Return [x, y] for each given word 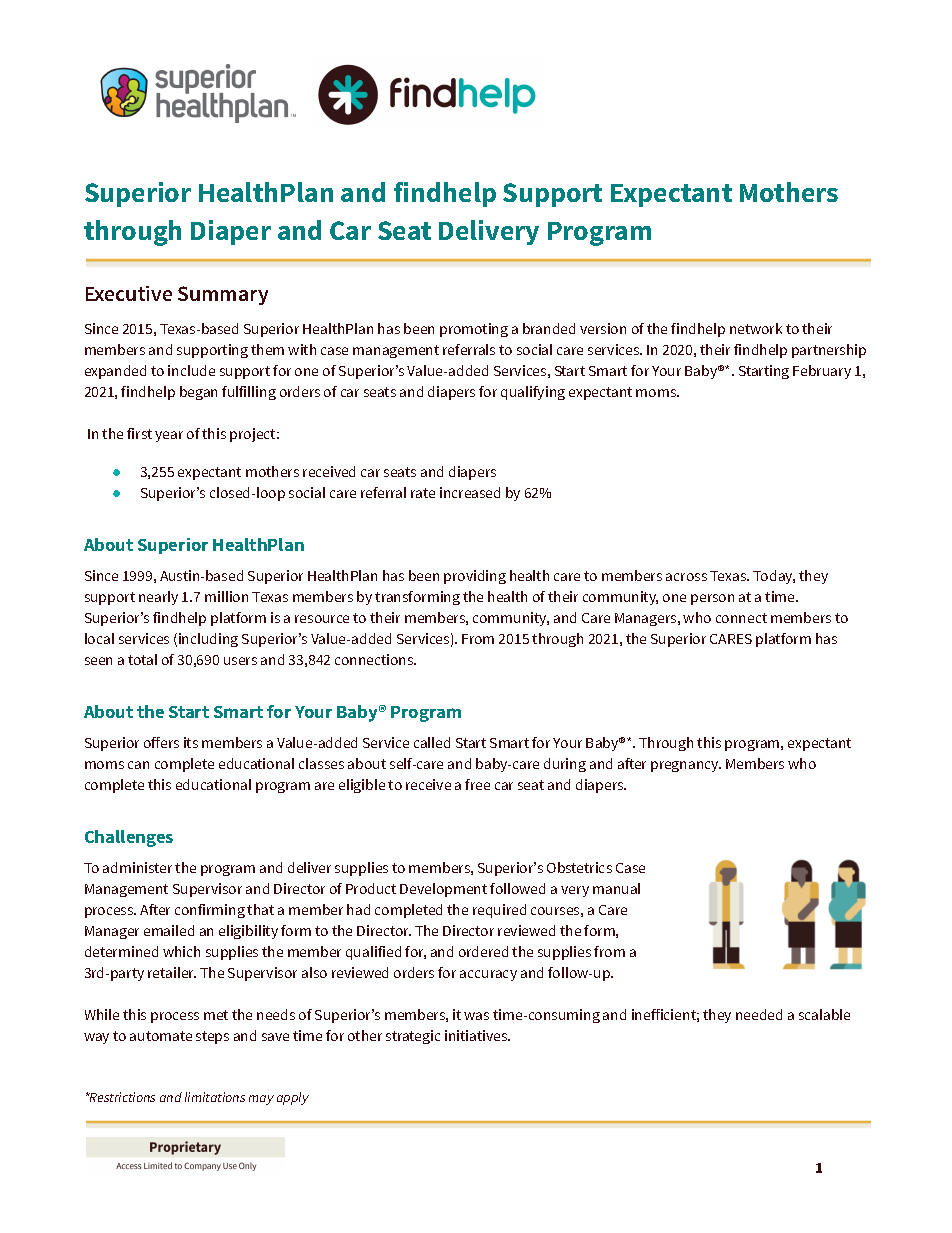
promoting [474, 330]
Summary [223, 295]
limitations [215, 1097]
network [756, 328]
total [142, 659]
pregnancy [686, 766]
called [432, 742]
